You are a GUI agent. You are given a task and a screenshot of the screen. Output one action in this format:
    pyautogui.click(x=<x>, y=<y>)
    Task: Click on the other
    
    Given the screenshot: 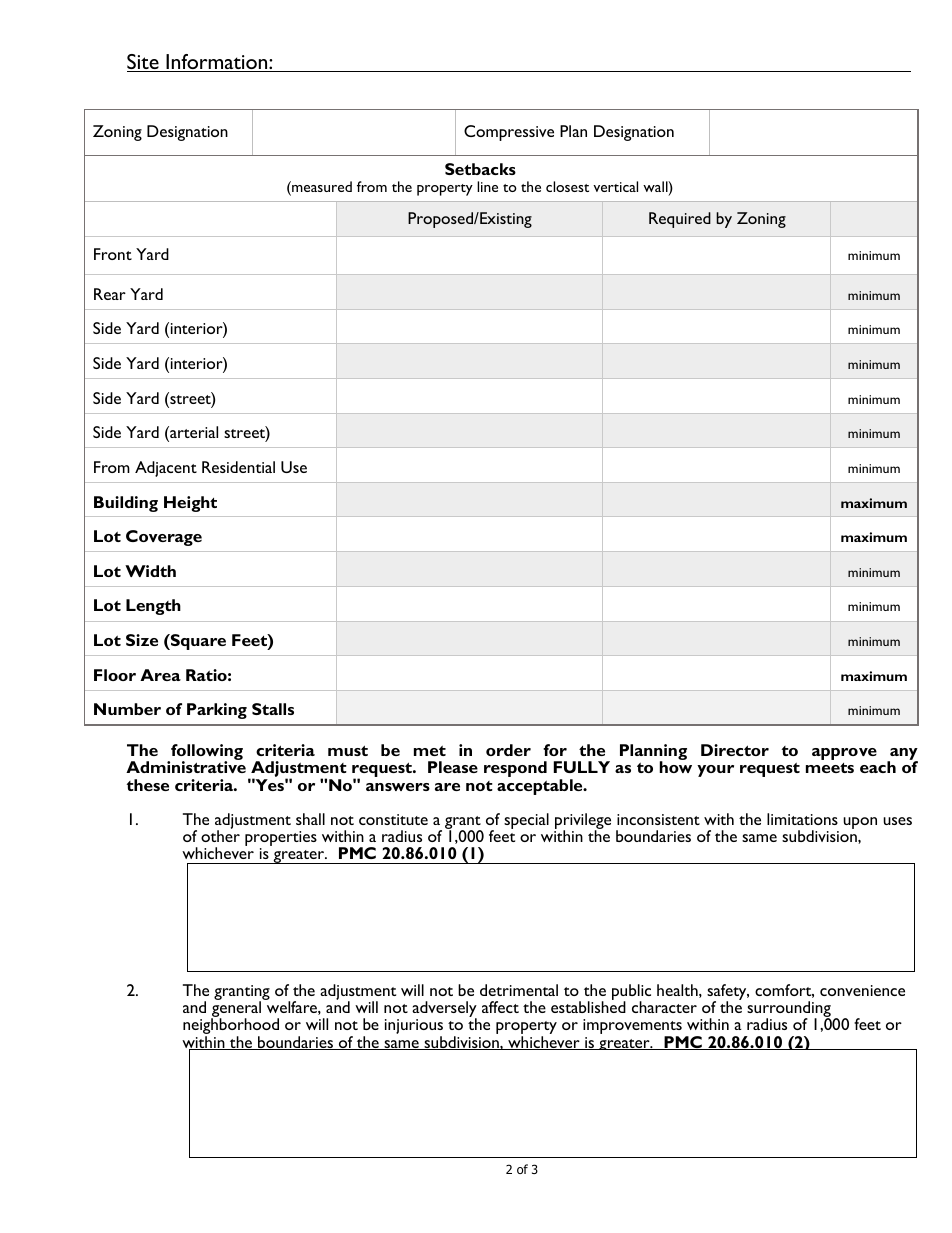 What is the action you would take?
    pyautogui.click(x=220, y=835)
